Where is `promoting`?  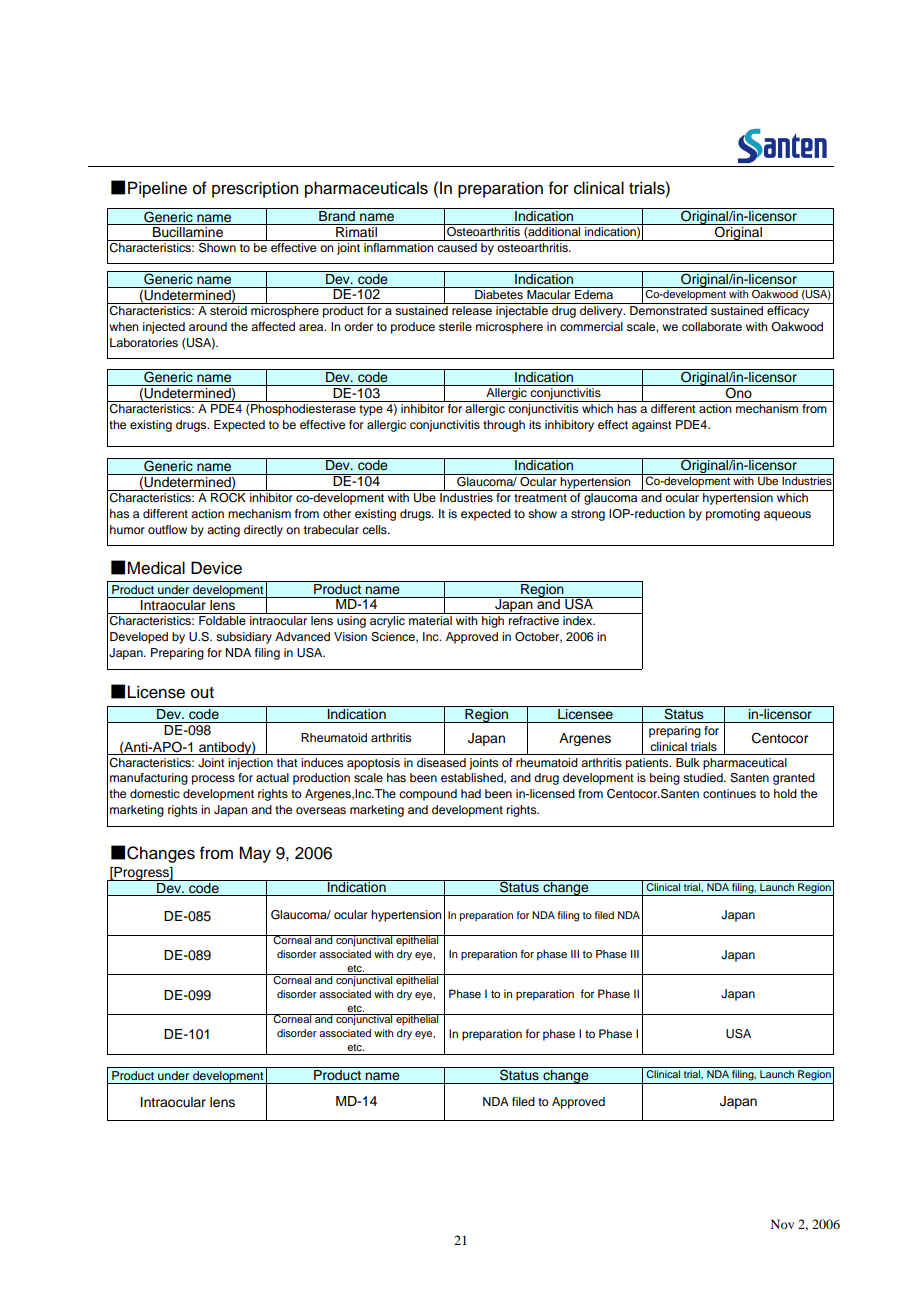
promoting is located at coordinates (733, 515).
